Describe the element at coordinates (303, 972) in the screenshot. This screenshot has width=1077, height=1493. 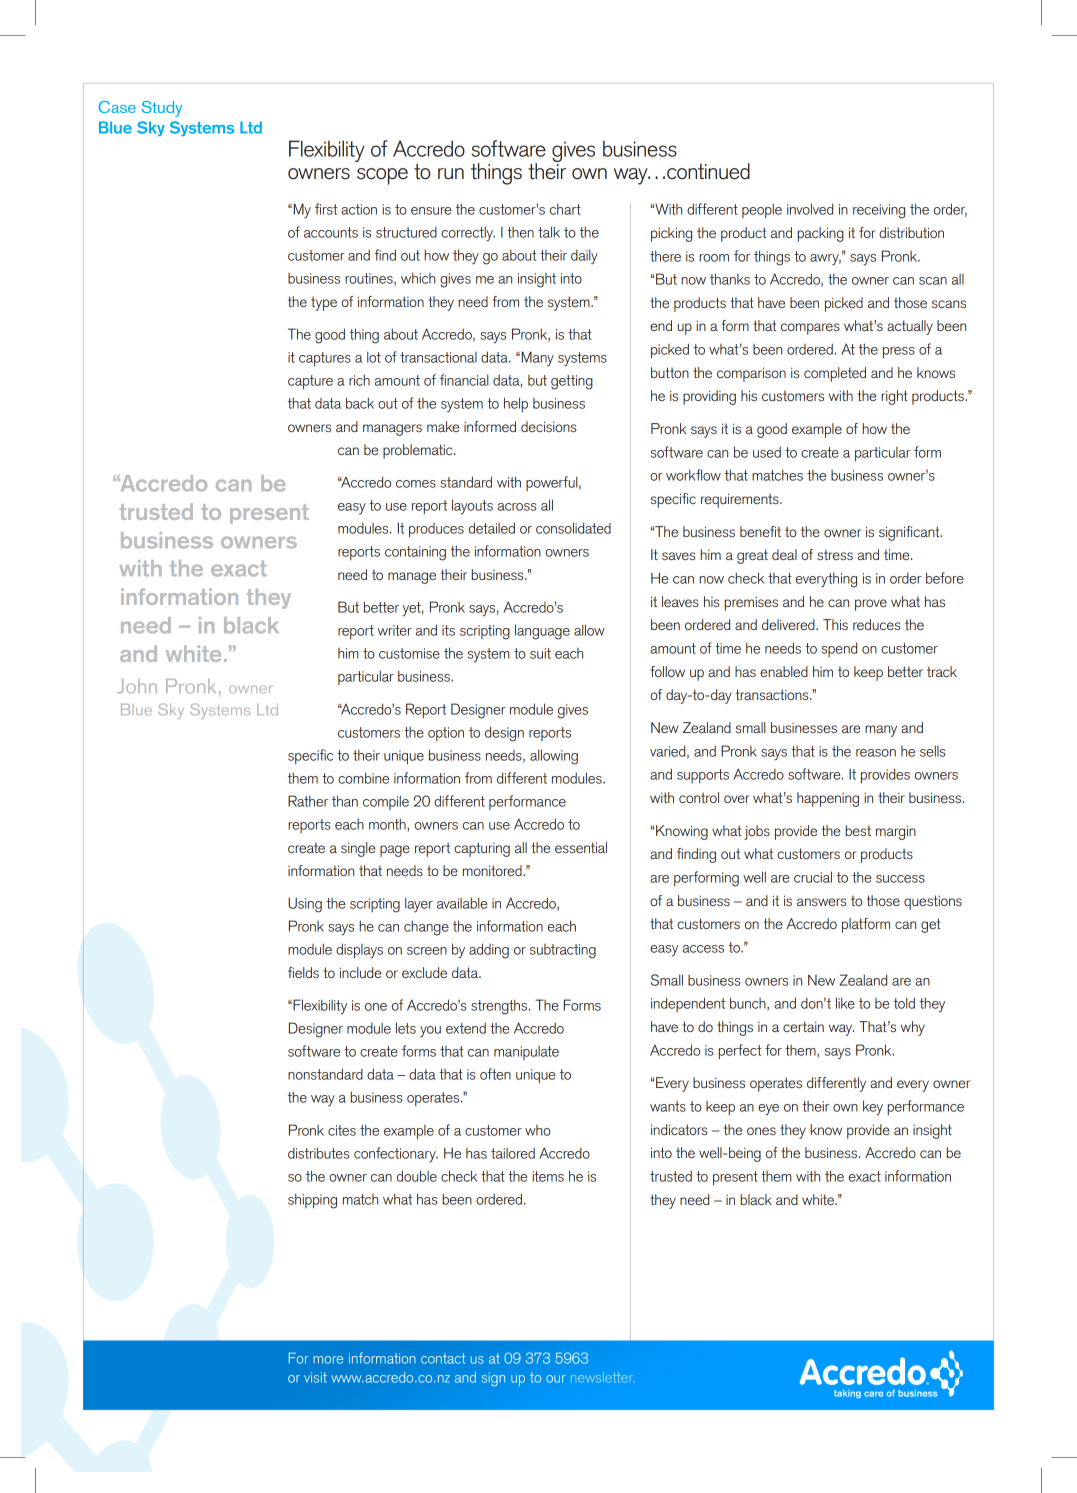
I see `fields` at that location.
